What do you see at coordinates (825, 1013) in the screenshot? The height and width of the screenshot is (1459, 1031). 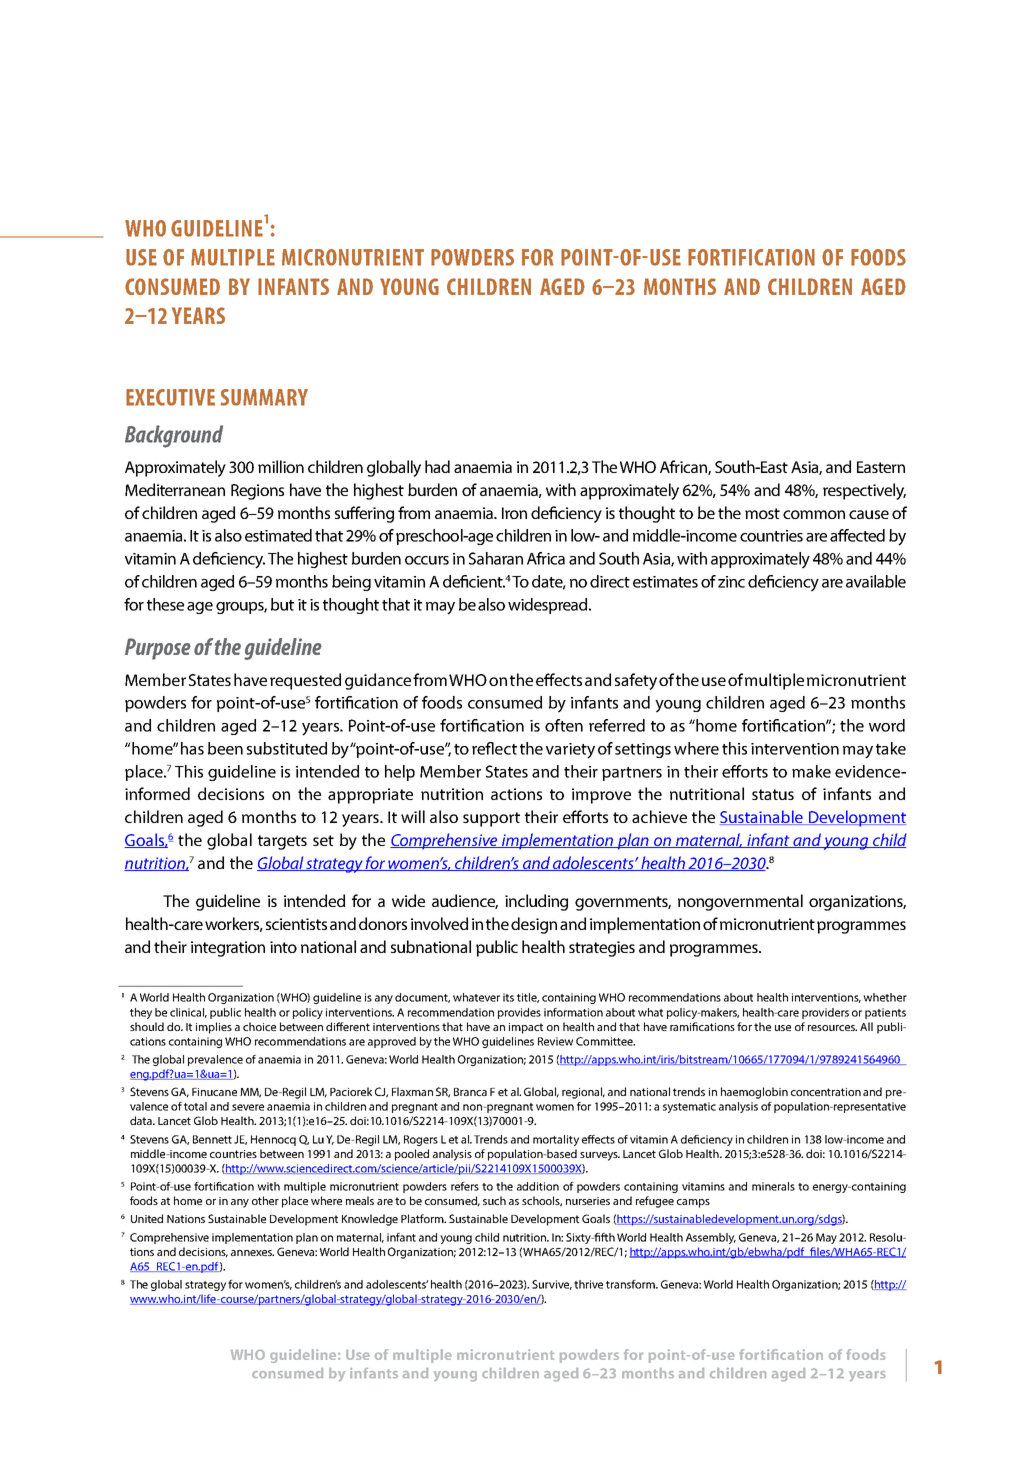 I see `providers` at bounding box center [825, 1013].
